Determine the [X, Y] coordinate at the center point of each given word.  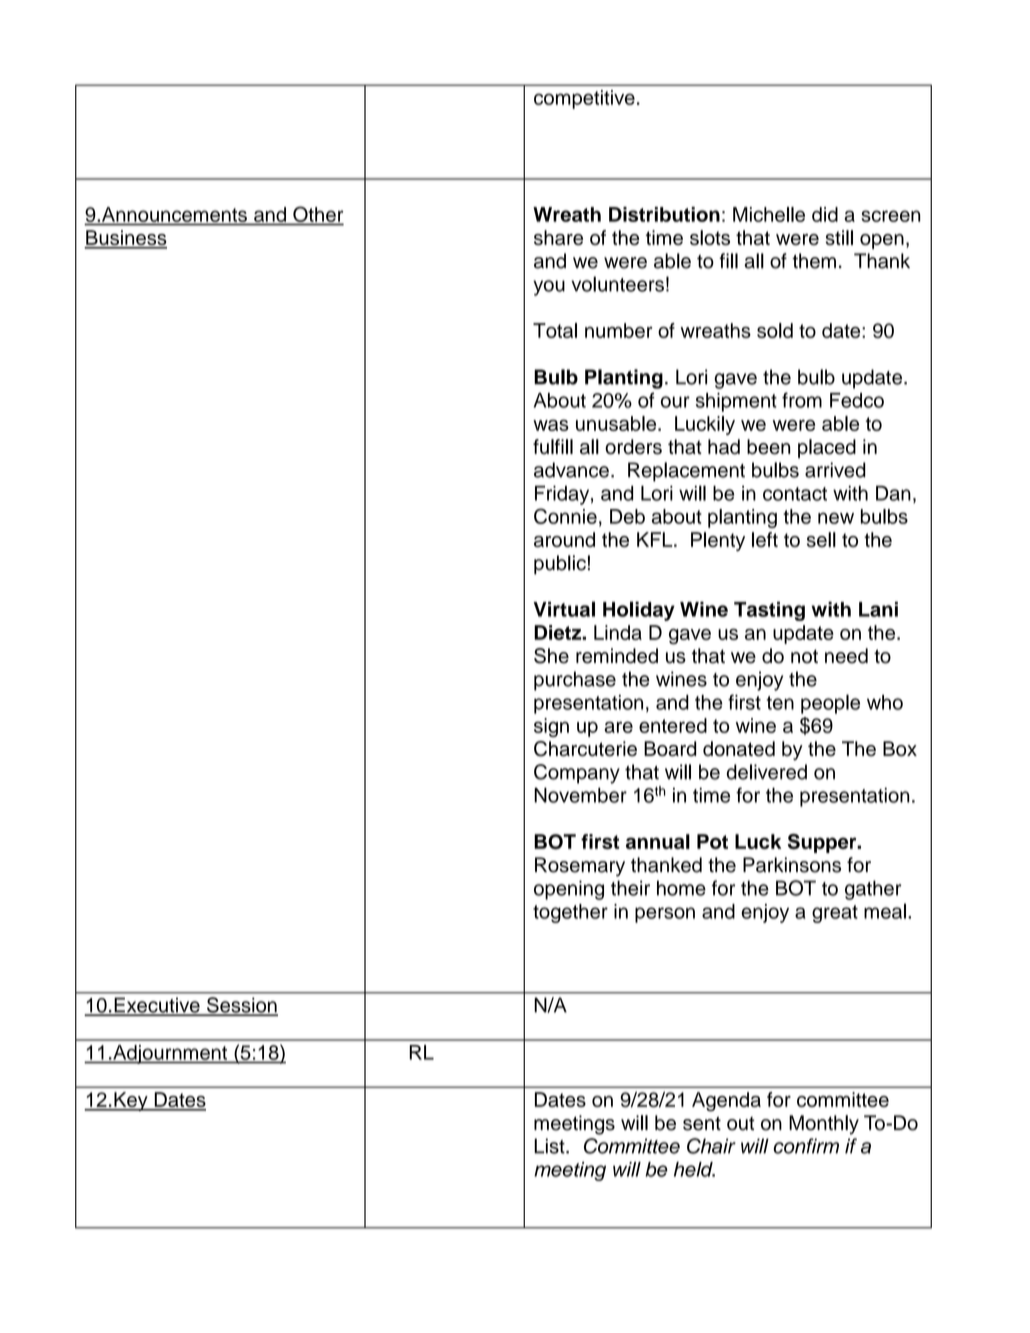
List [550, 1146]
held [694, 1169]
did [825, 214]
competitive [584, 99]
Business [125, 239]
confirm [806, 1146]
